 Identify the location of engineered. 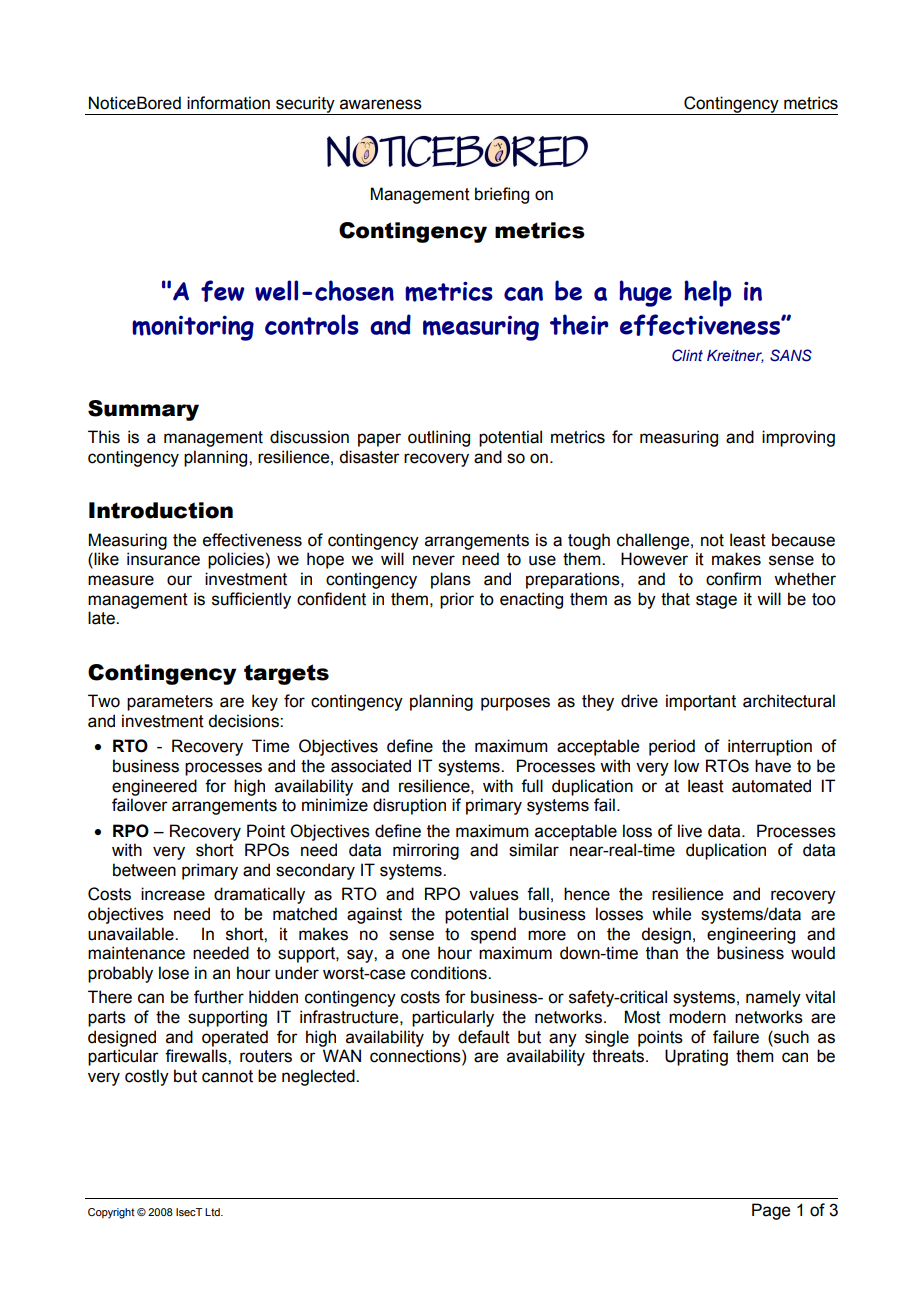
(154, 787).
